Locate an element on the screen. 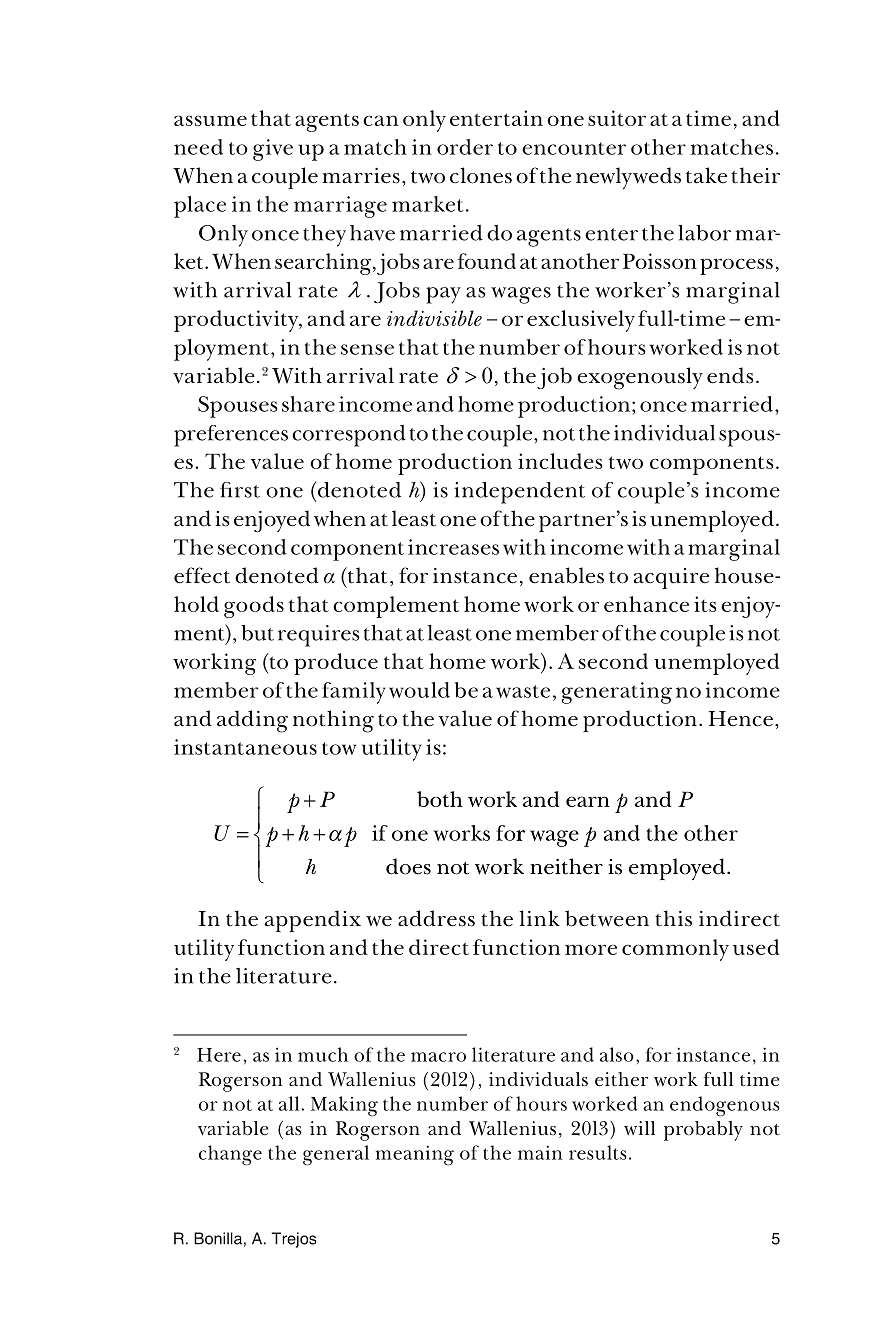 Image resolution: width=896 pixels, height=1331 pixels. order is located at coordinates (465, 147).
